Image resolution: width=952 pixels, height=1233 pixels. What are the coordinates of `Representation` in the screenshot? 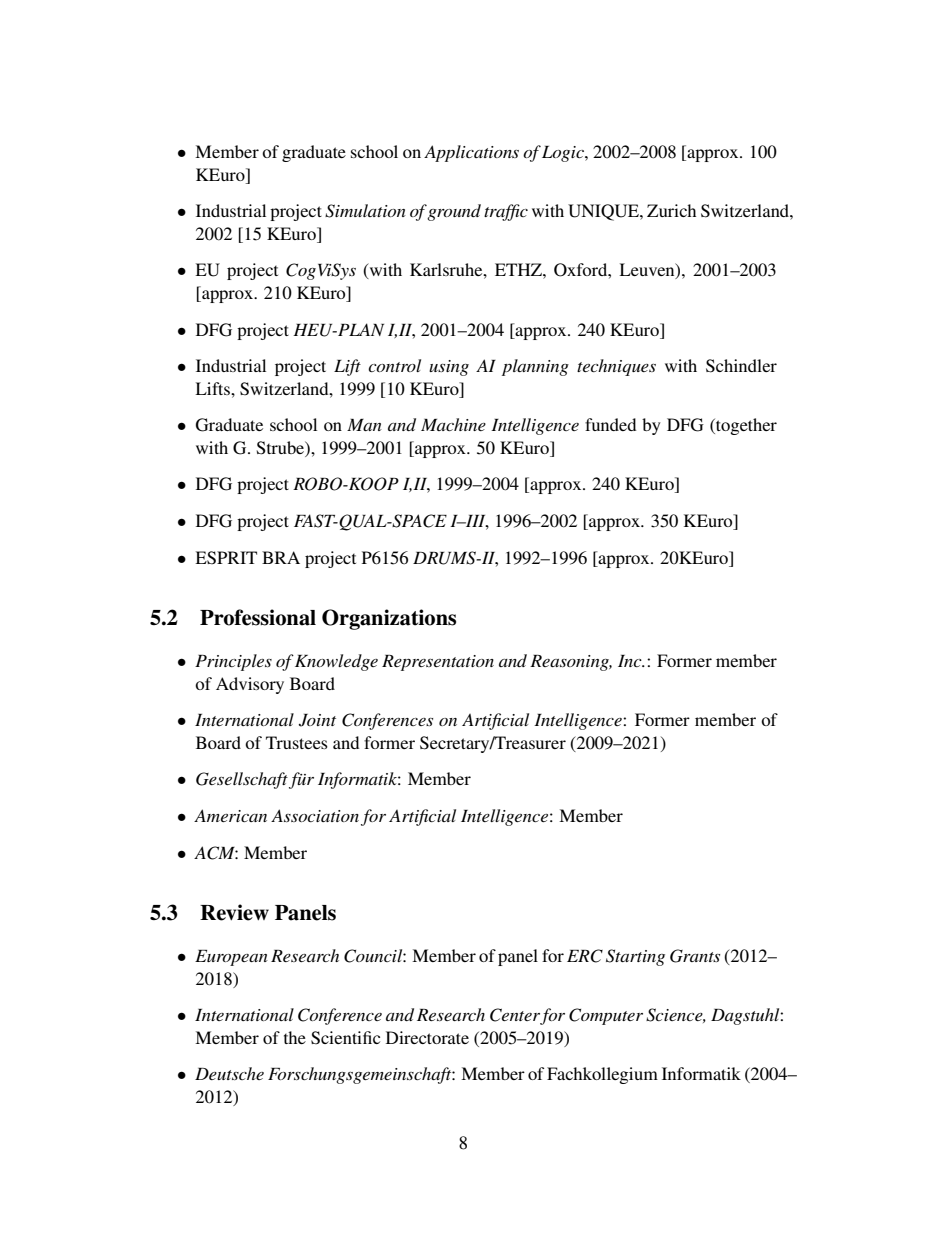 It's located at (438, 663).
